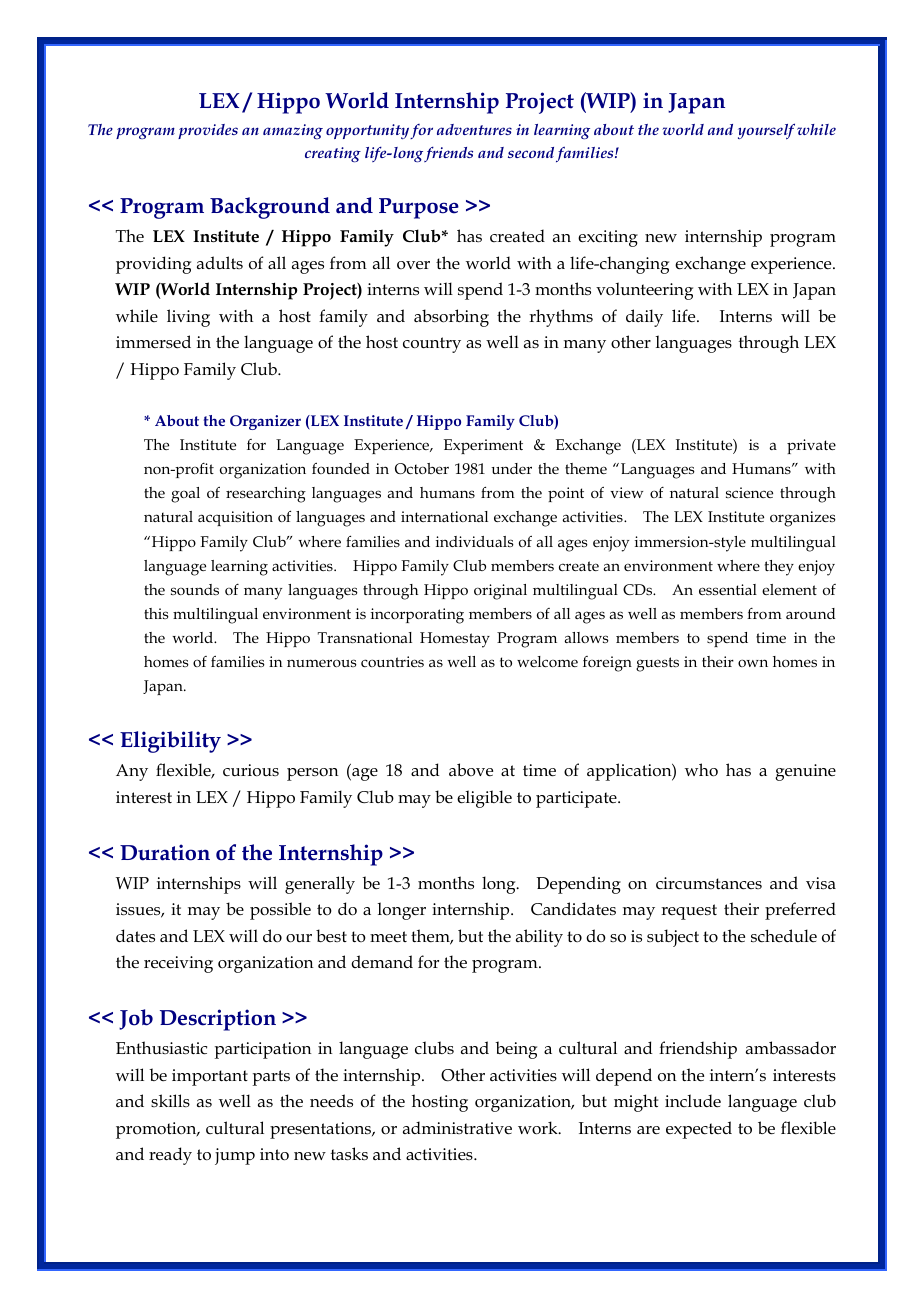  What do you see at coordinates (811, 446) in the image?
I see `private` at bounding box center [811, 446].
